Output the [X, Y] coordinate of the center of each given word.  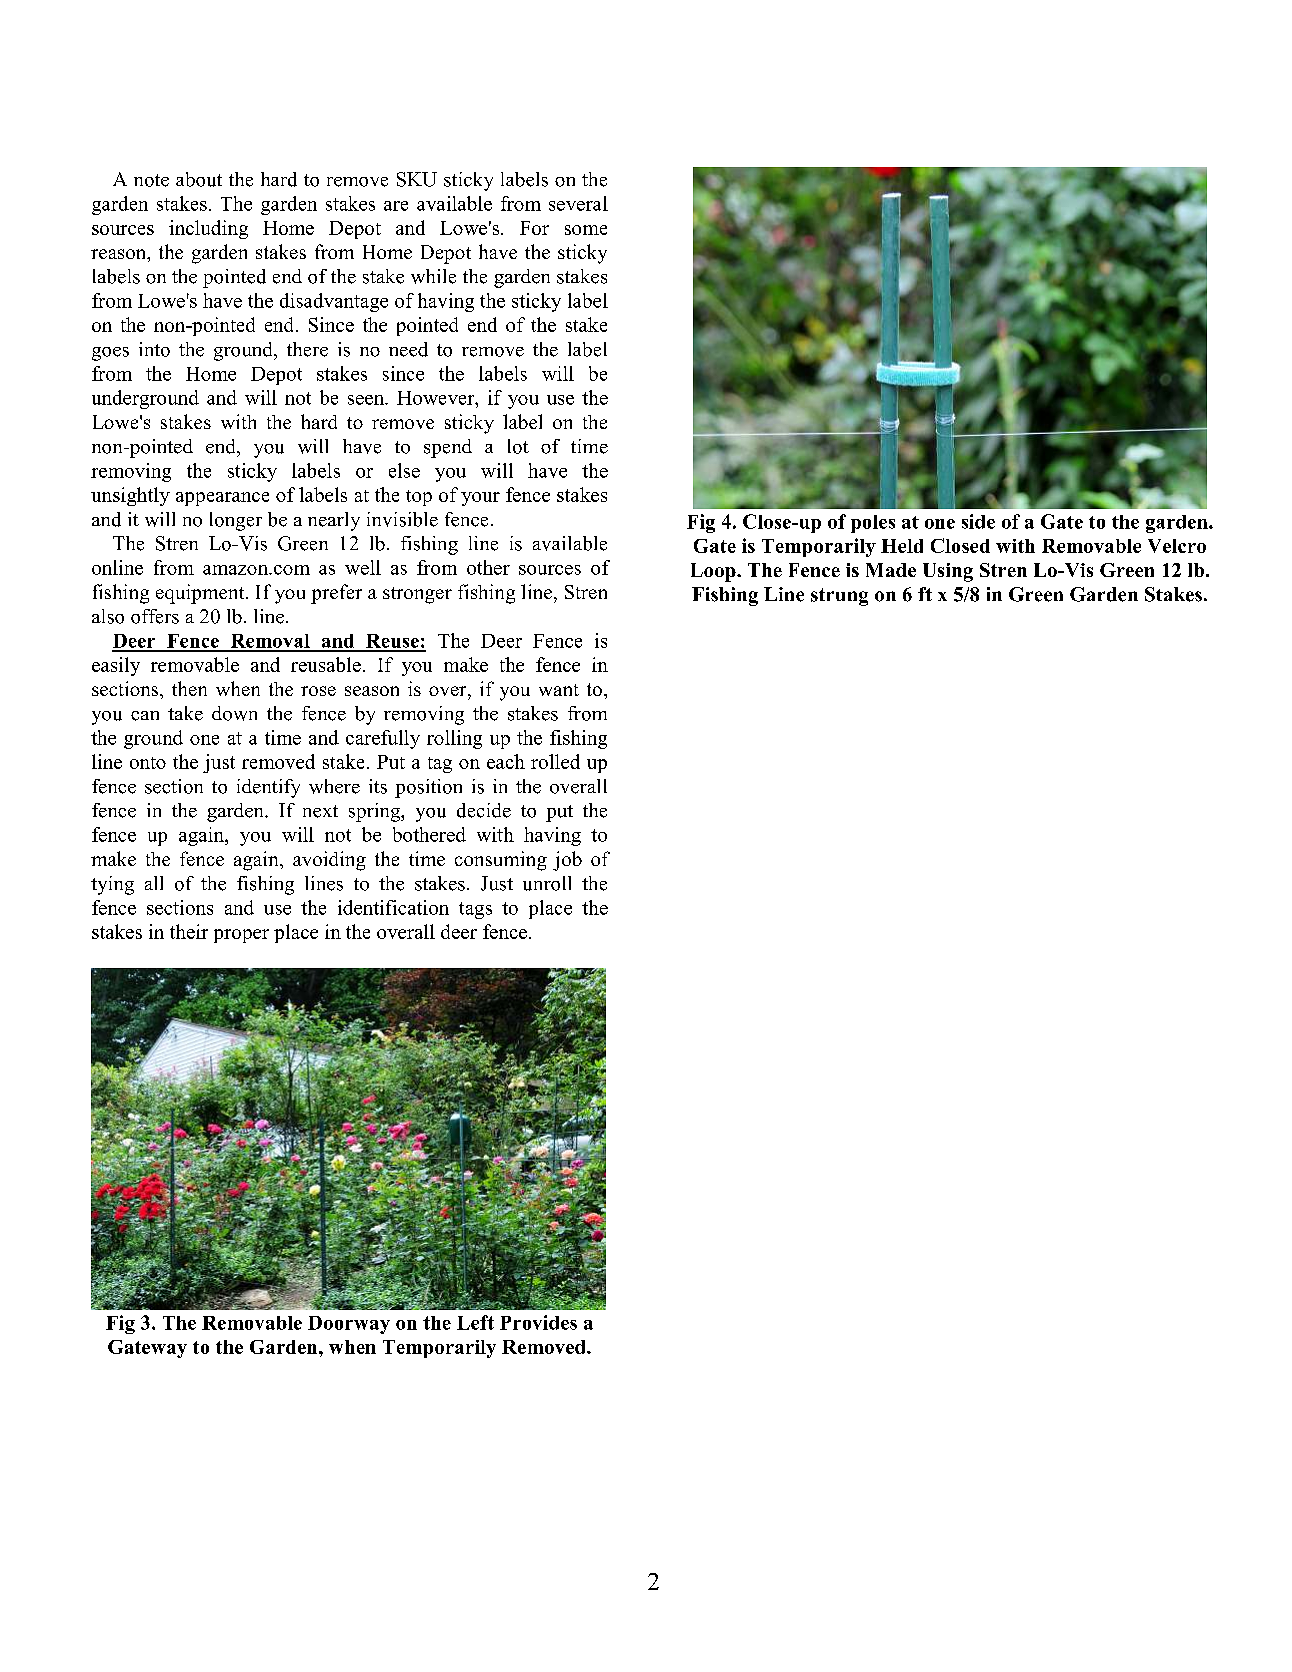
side [978, 521]
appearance [222, 499]
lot [518, 446]
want [559, 690]
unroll [547, 883]
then [189, 688]
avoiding [329, 861]
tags [475, 910]
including [208, 229]
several [578, 203]
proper [241, 936]
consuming [501, 861]
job [567, 861]
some [586, 230]
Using [948, 572]
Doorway [349, 1325]
